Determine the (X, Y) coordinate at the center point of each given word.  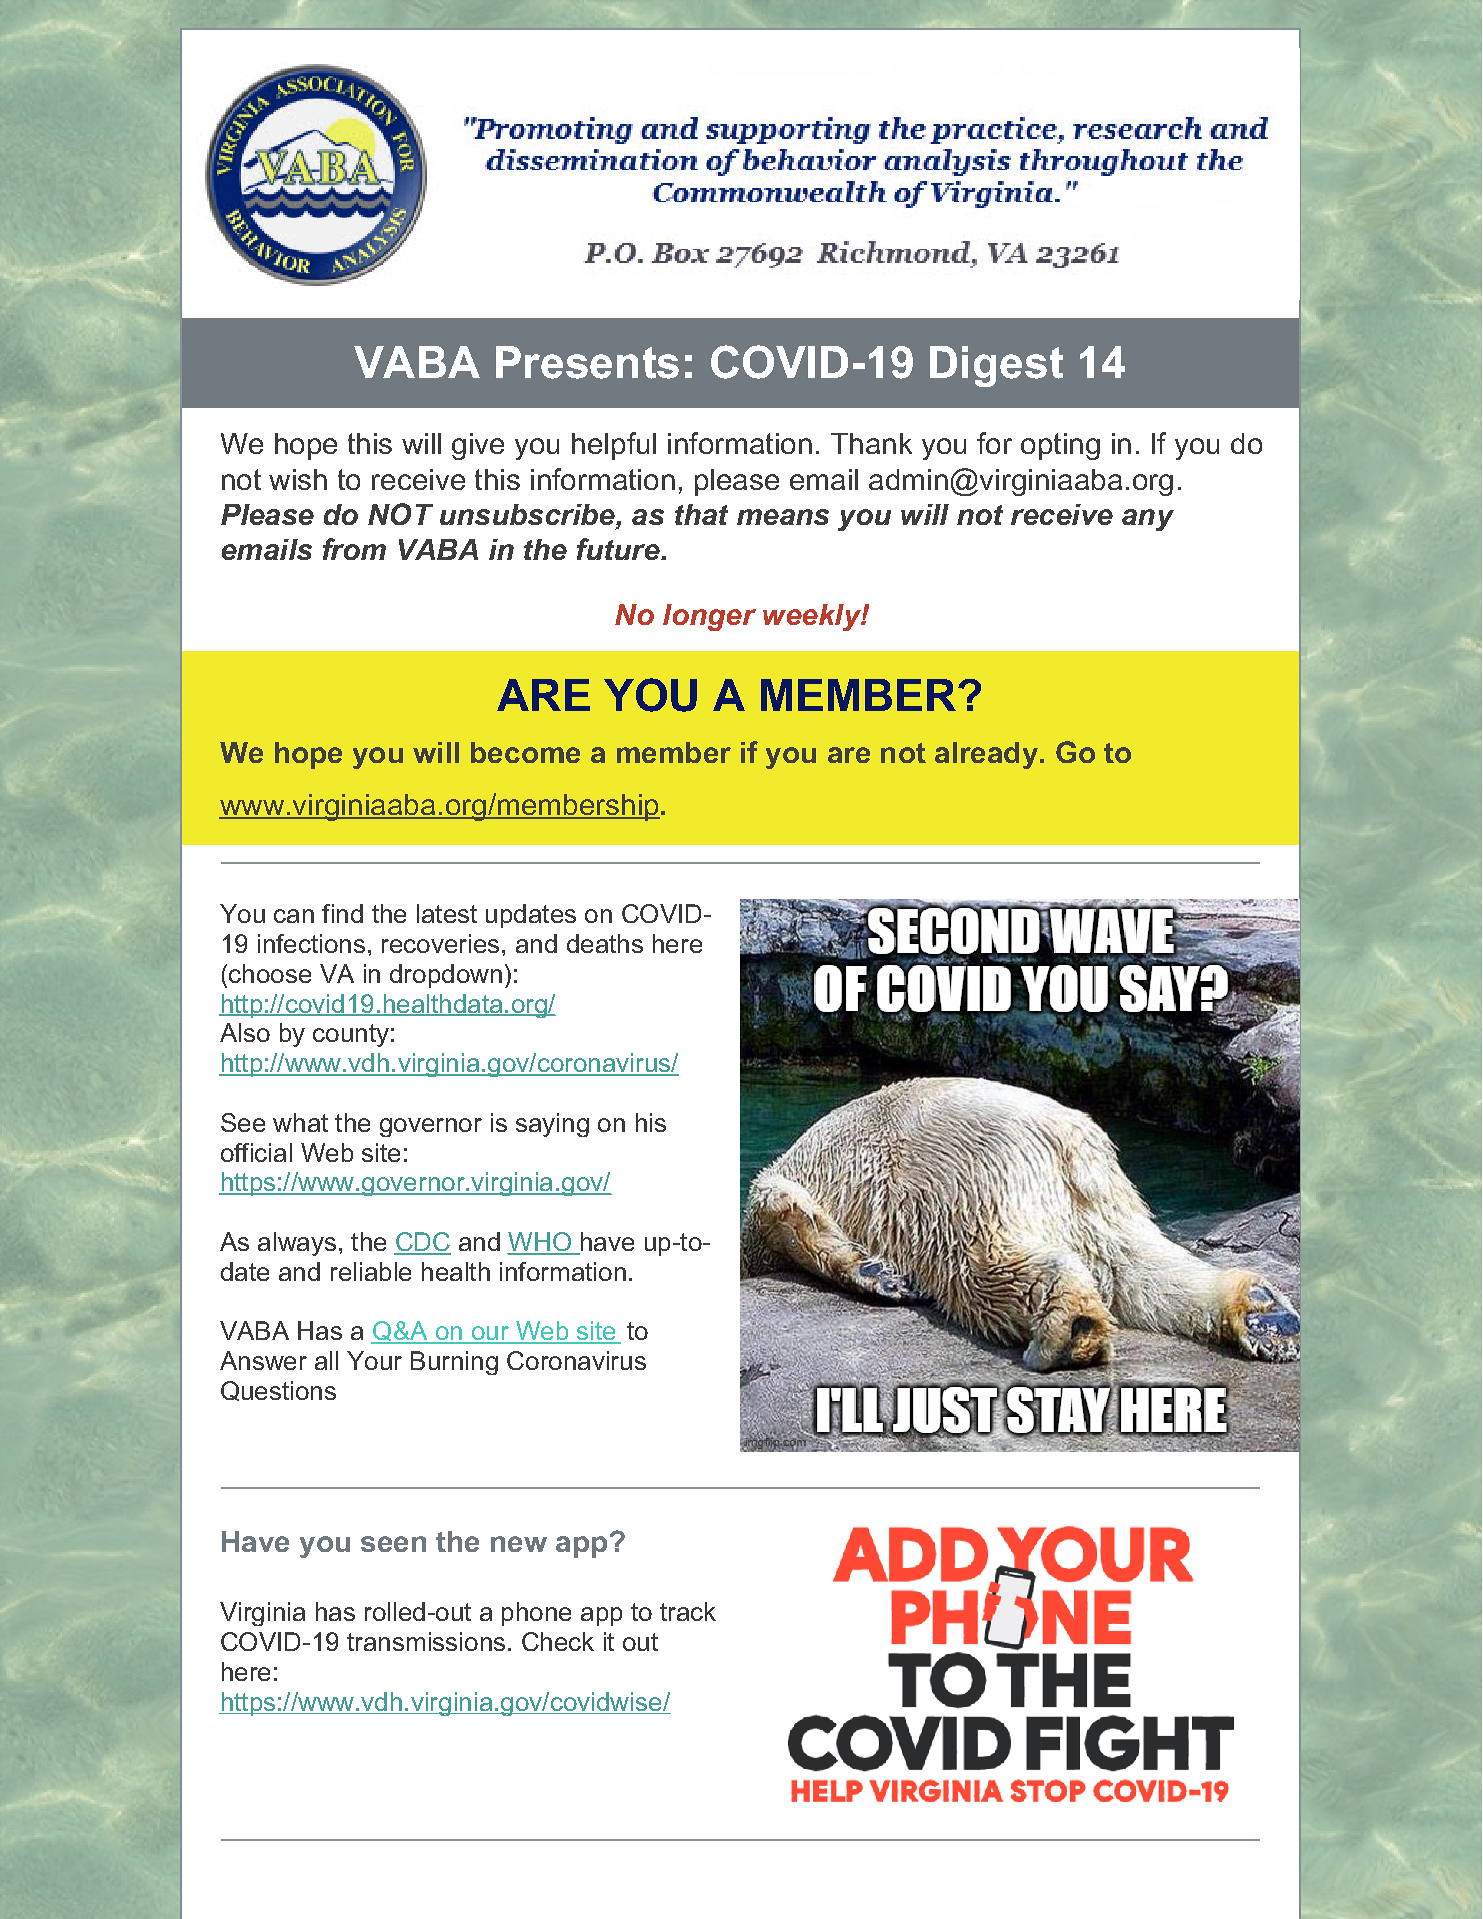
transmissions (426, 1641)
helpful (614, 446)
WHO (540, 1243)
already (986, 755)
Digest (996, 366)
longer (709, 617)
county (351, 1035)
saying (552, 1125)
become (525, 752)
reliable (371, 1271)
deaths (605, 943)
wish (298, 479)
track (688, 1611)
